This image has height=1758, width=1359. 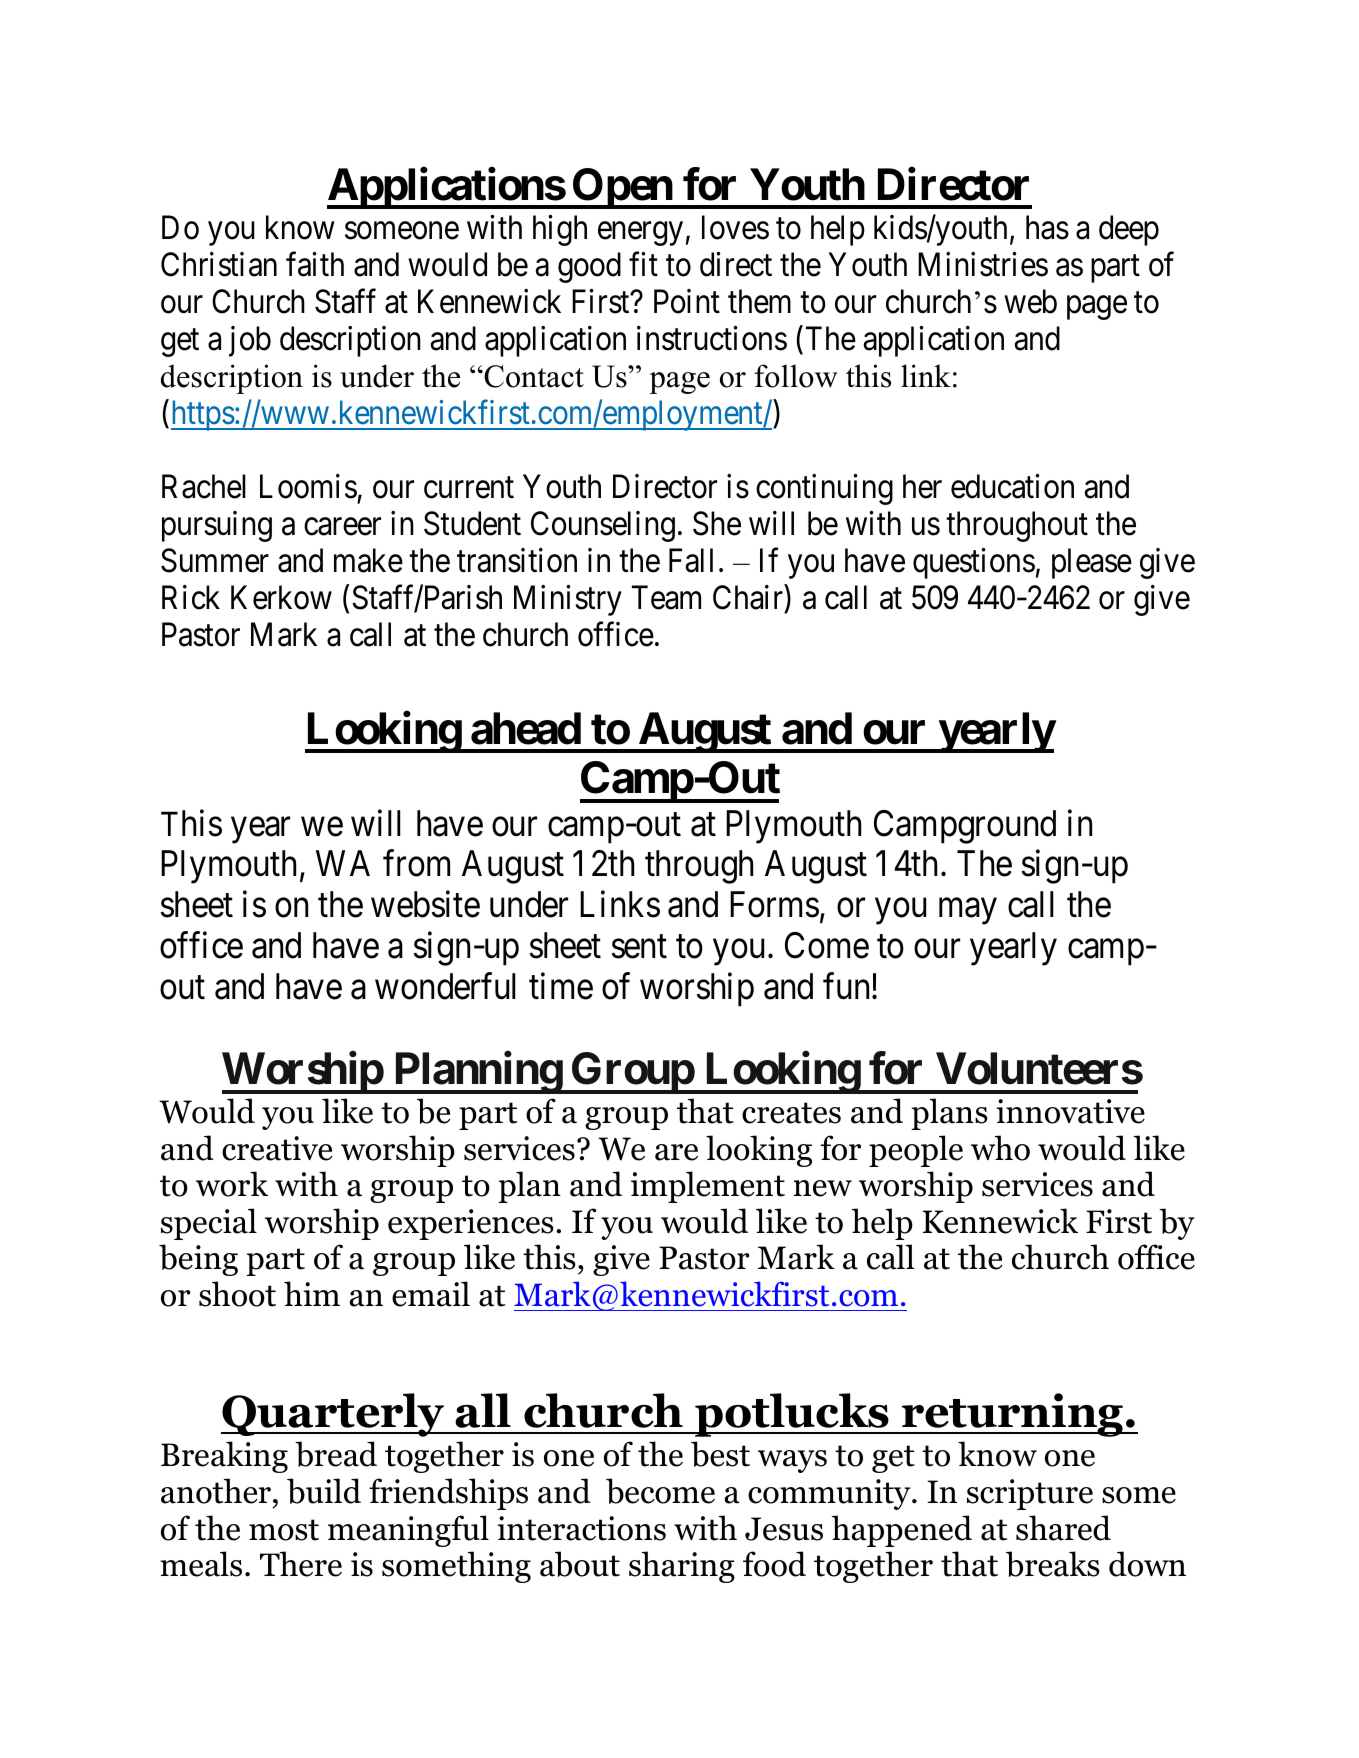 What do you see at coordinates (315, 264) in the image?
I see `faith` at bounding box center [315, 264].
